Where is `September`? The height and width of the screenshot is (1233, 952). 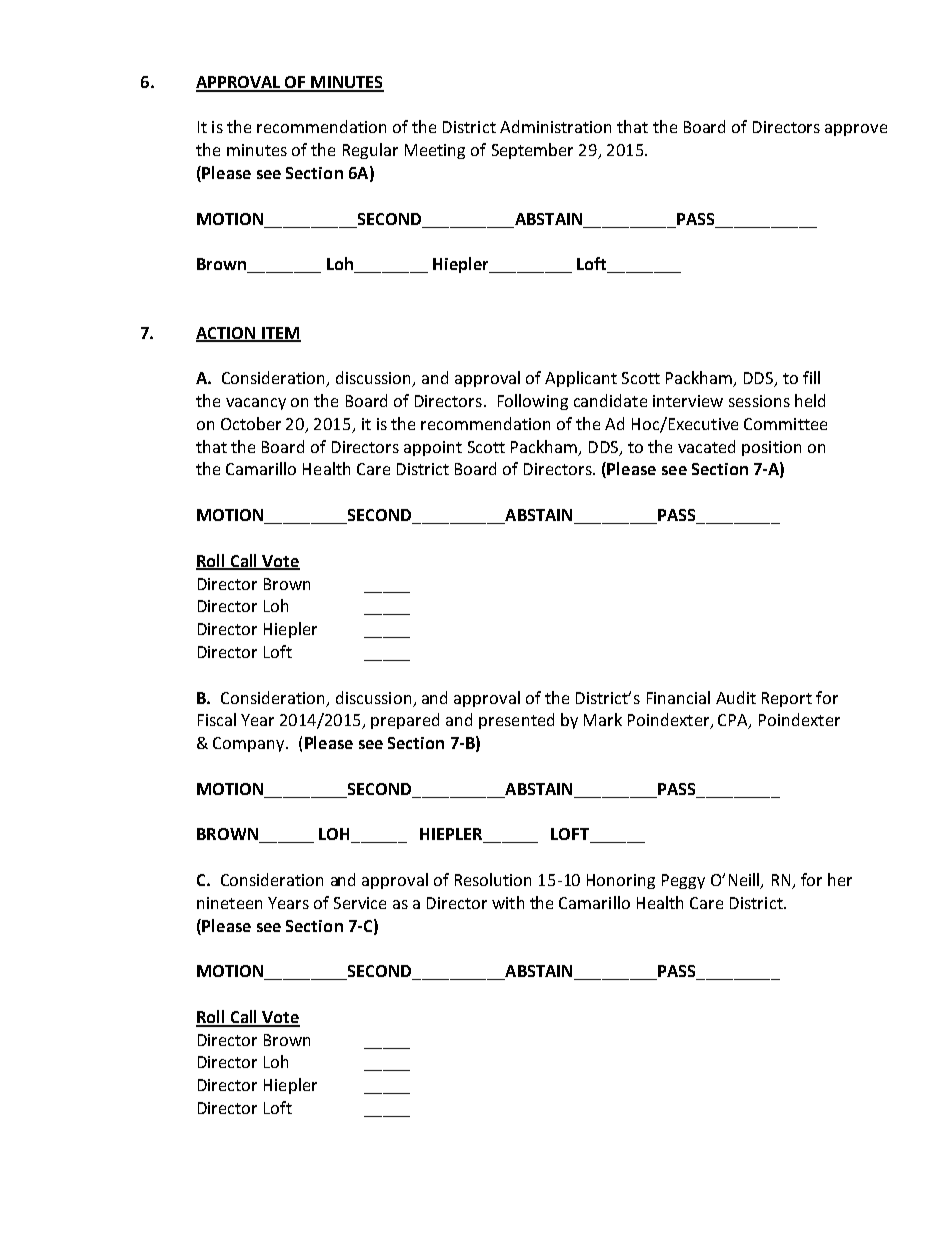 September is located at coordinates (532, 151).
